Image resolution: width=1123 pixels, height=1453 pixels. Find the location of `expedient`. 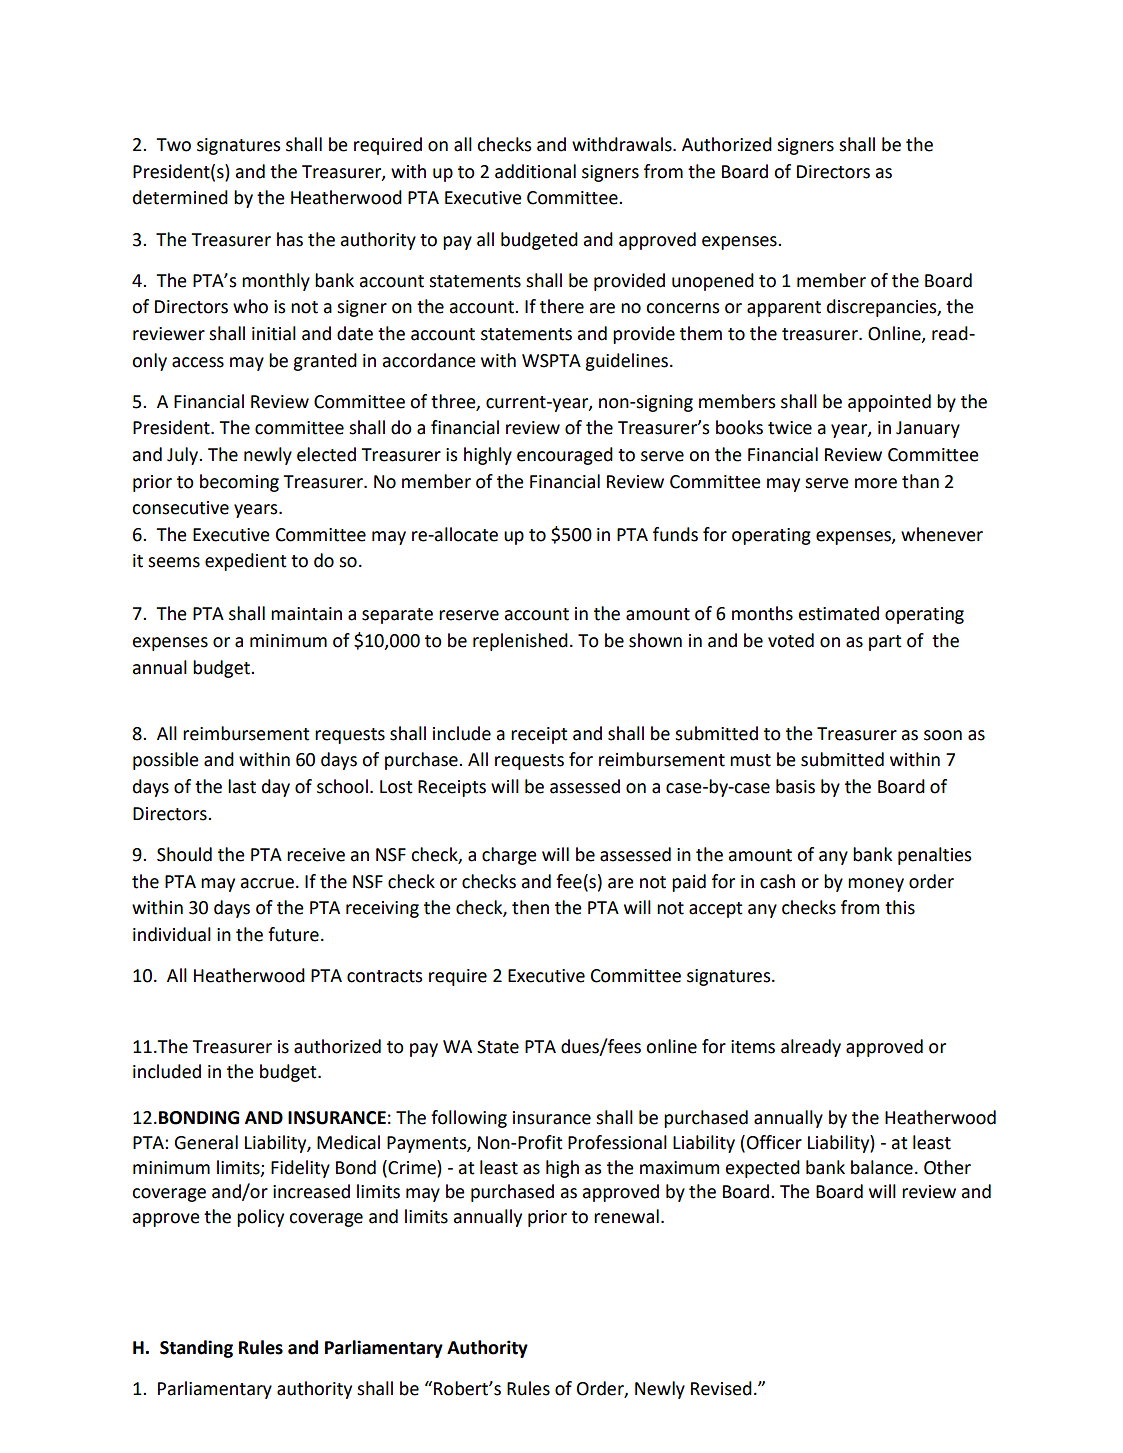

expedient is located at coordinates (246, 562).
